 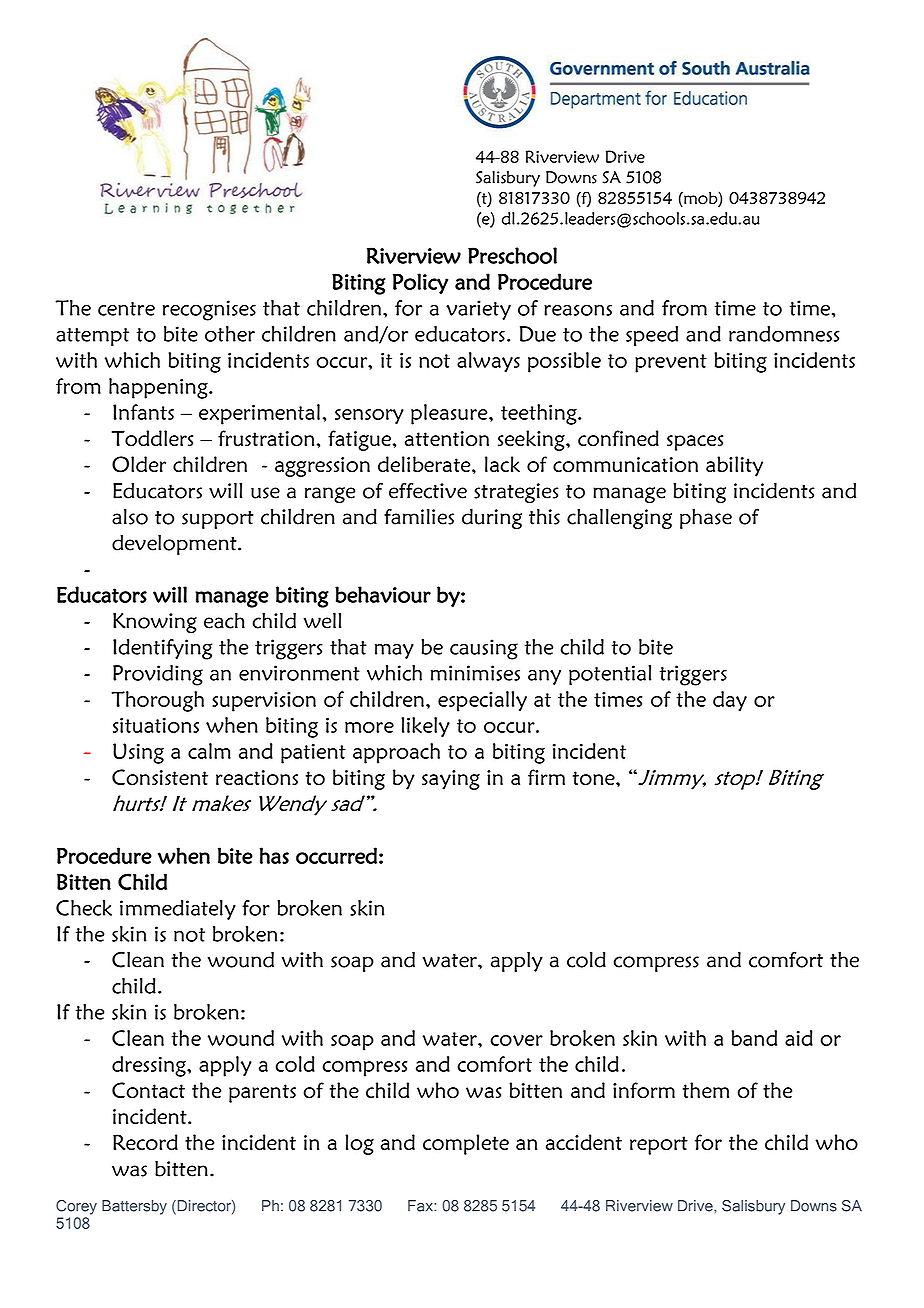 What do you see at coordinates (178, 910) in the screenshot?
I see `immediately` at bounding box center [178, 910].
